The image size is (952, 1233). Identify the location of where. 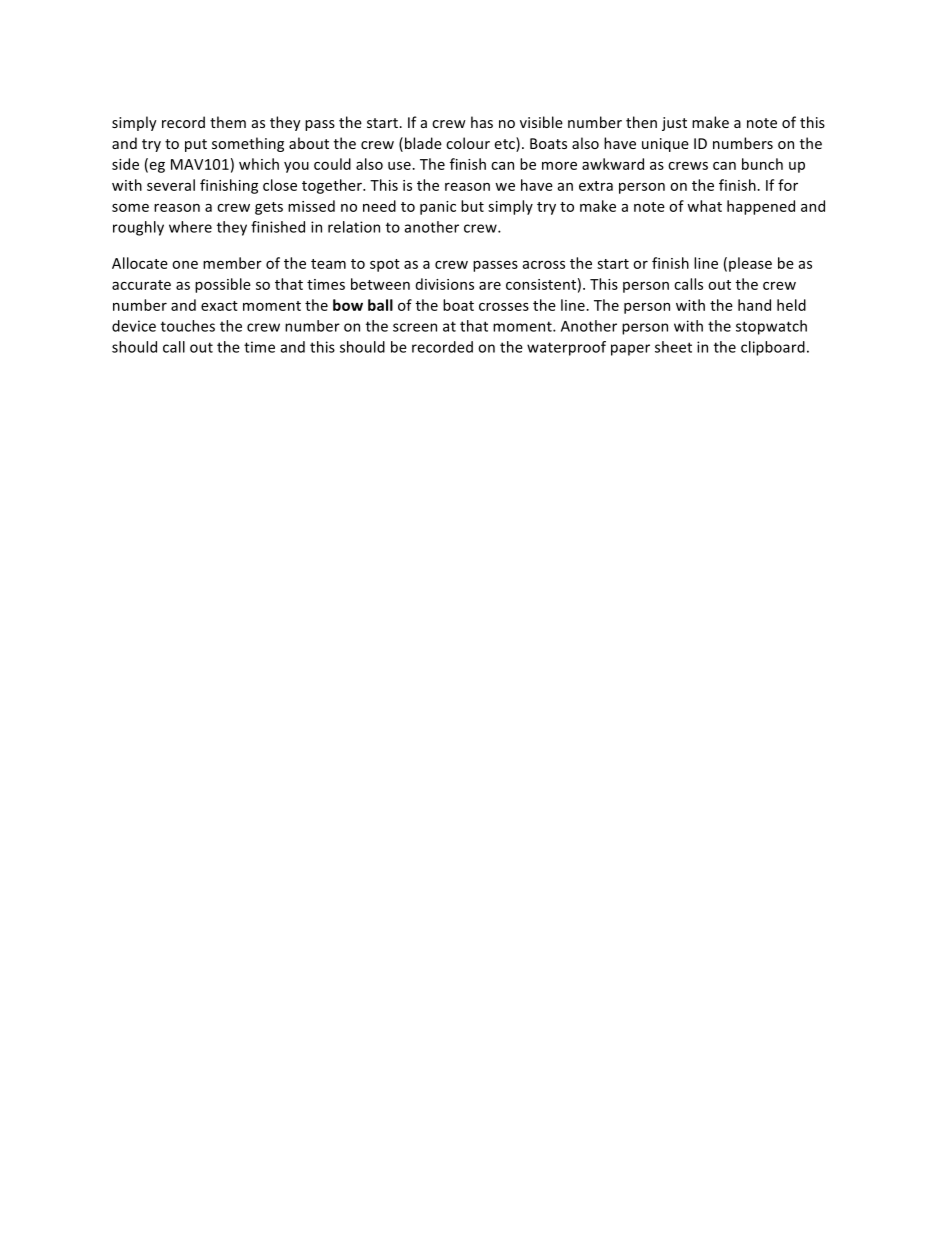
(190, 227).
